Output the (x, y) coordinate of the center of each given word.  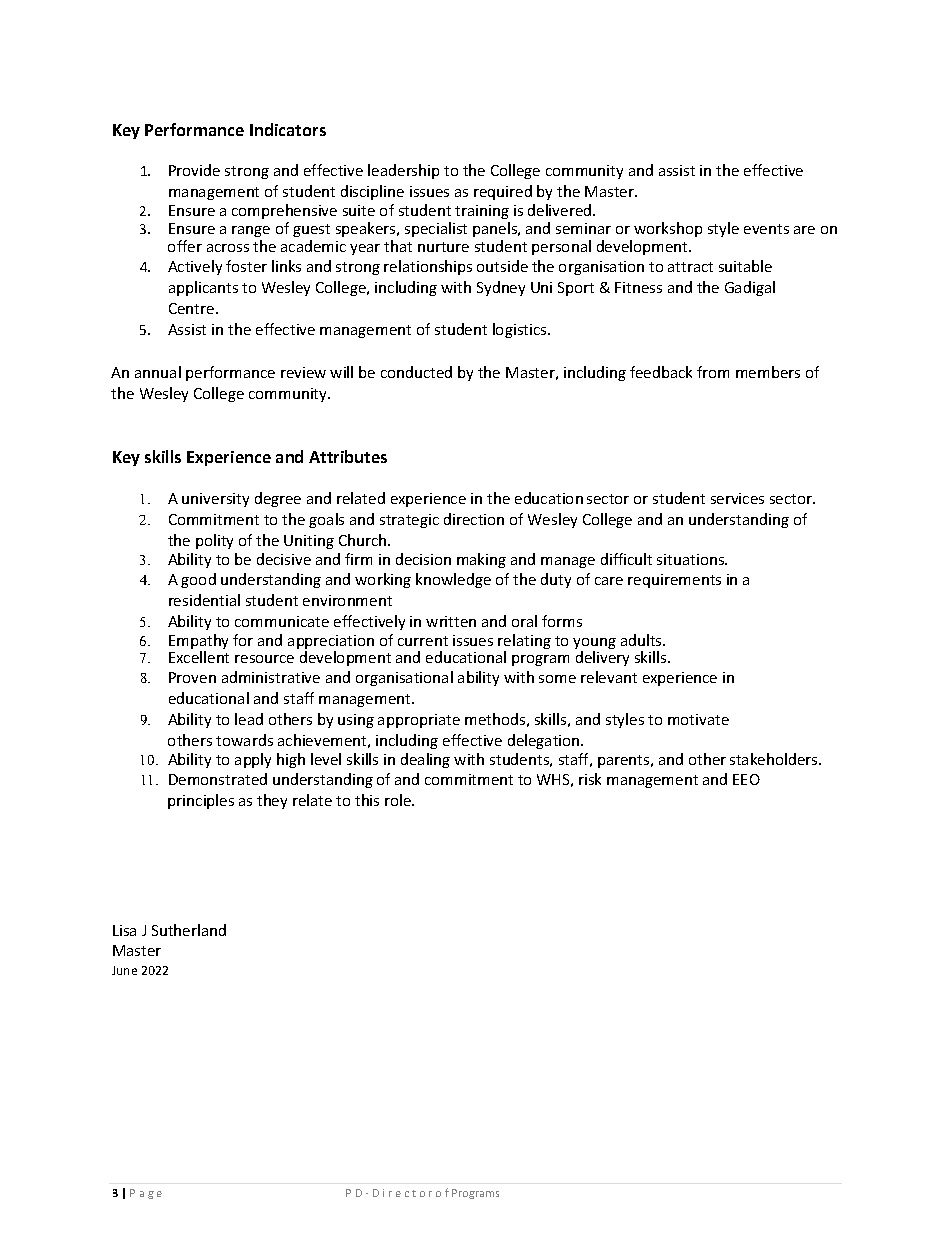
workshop (668, 229)
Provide (194, 170)
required (503, 192)
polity (214, 541)
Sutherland (189, 930)
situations (692, 559)
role (399, 800)
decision (423, 559)
